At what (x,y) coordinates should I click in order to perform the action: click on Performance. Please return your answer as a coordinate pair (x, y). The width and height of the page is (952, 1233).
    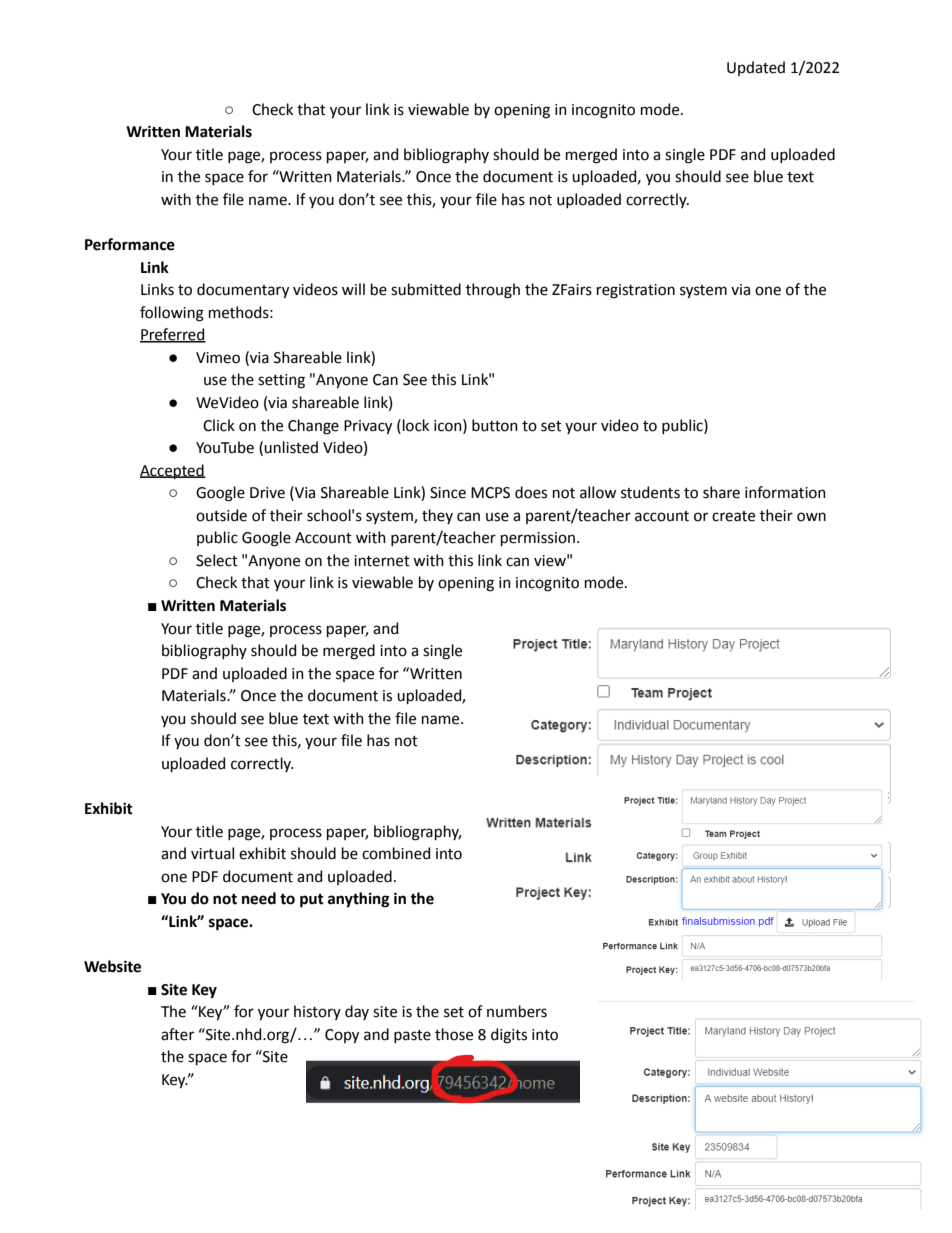
    Looking at the image, I should click on (130, 244).
